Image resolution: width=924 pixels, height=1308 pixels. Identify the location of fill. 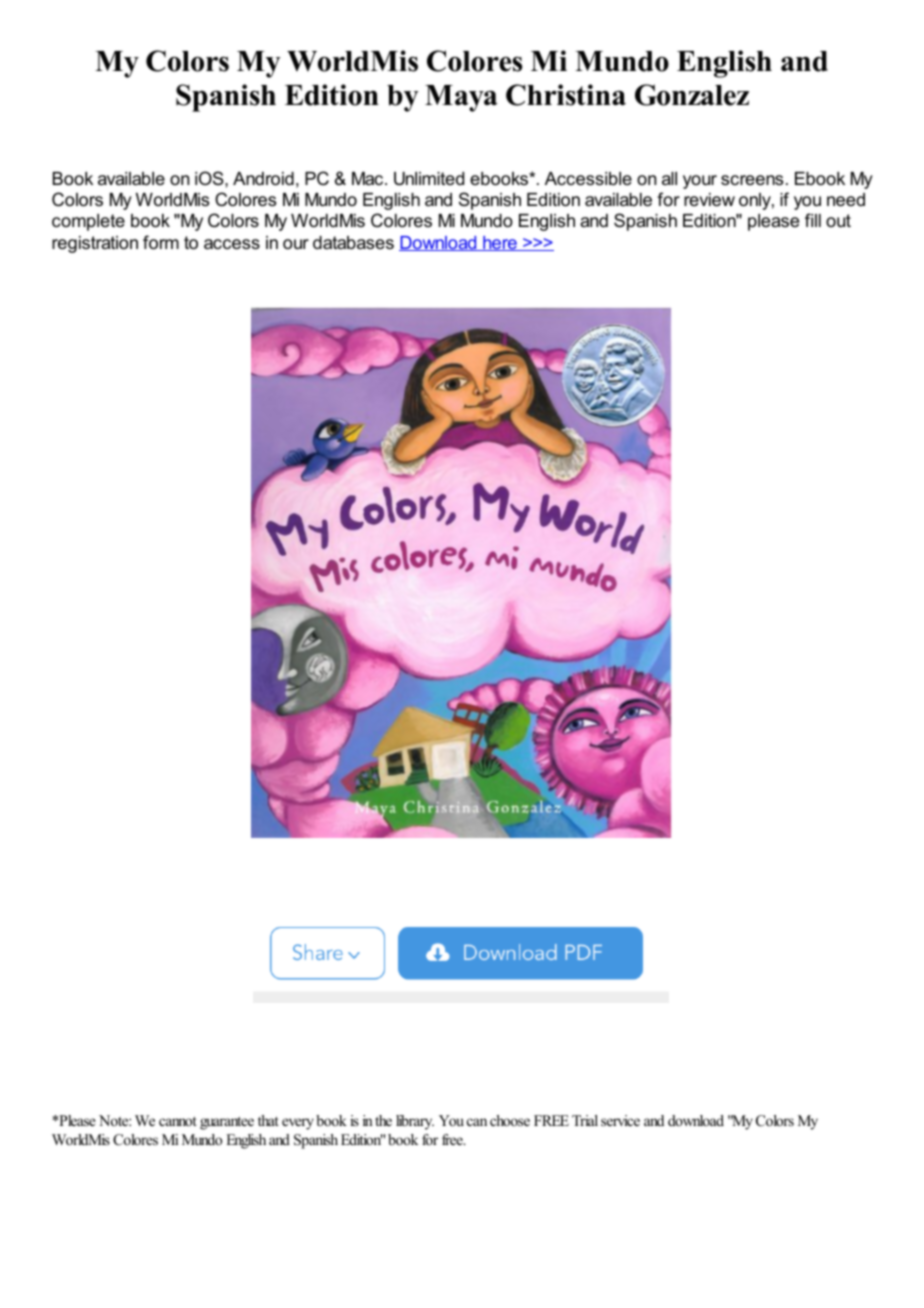
(813, 220).
